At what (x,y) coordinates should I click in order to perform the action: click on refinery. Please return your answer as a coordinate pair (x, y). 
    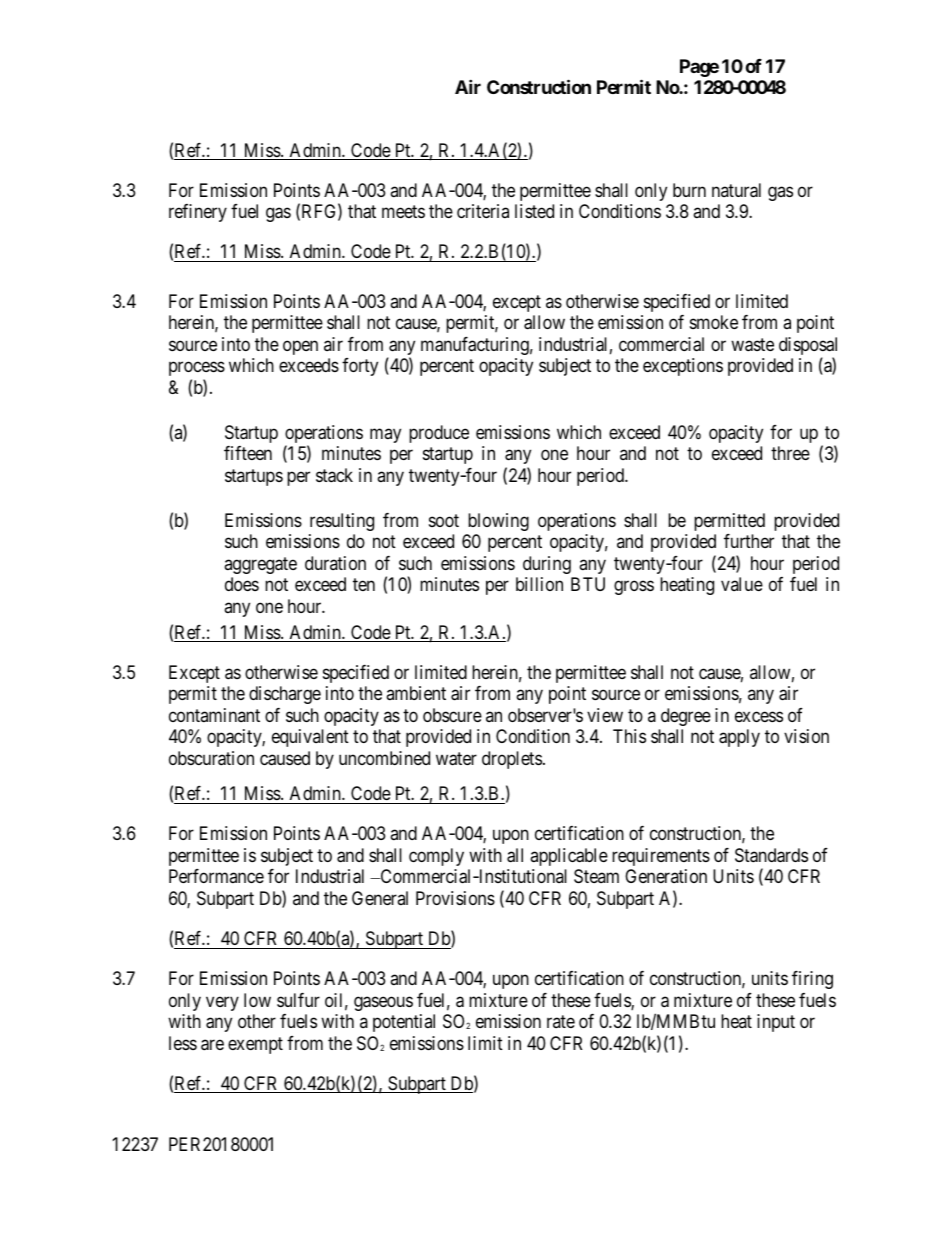
    Looking at the image, I should click on (198, 213).
